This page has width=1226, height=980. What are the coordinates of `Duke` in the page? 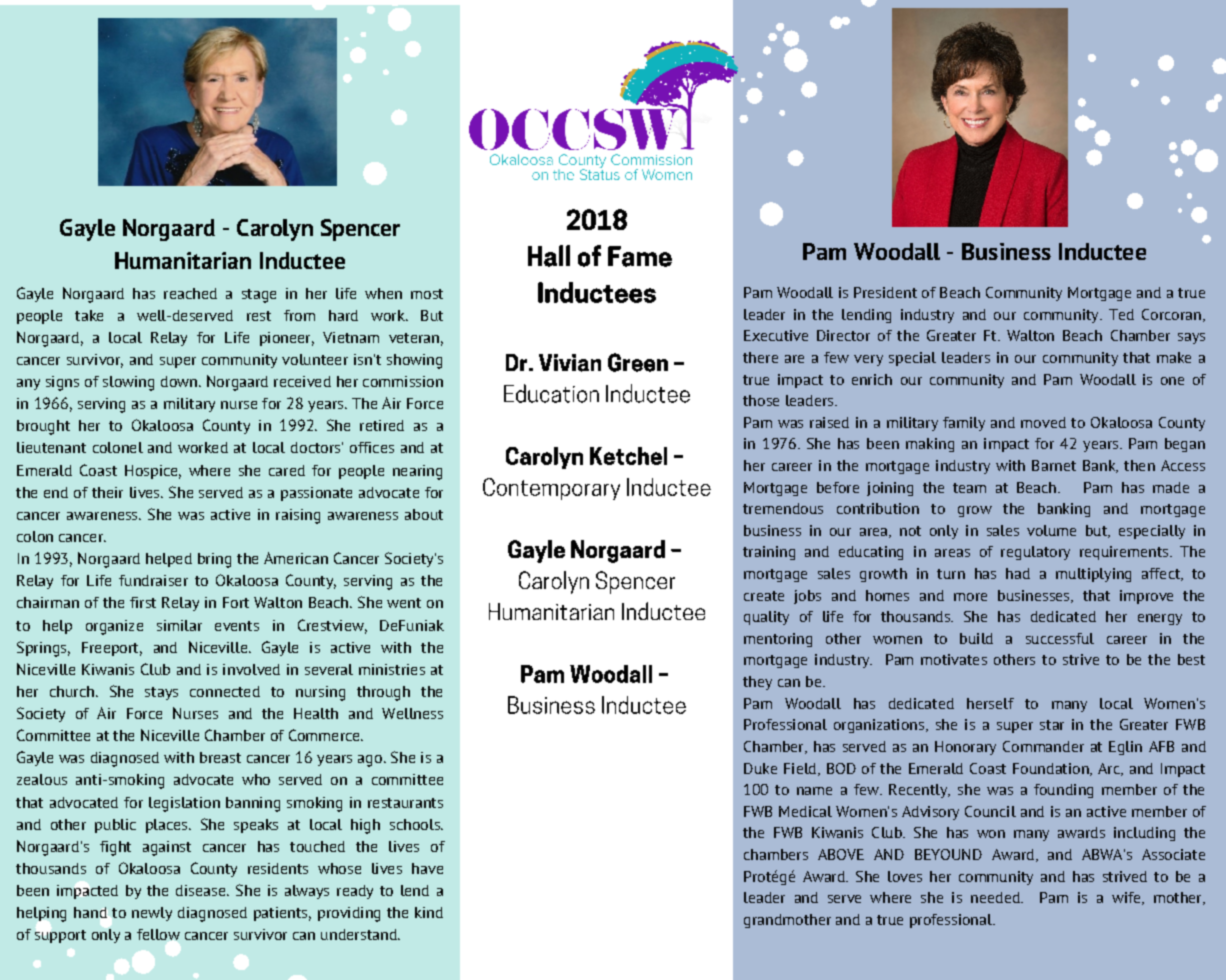 It's located at (760, 768).
